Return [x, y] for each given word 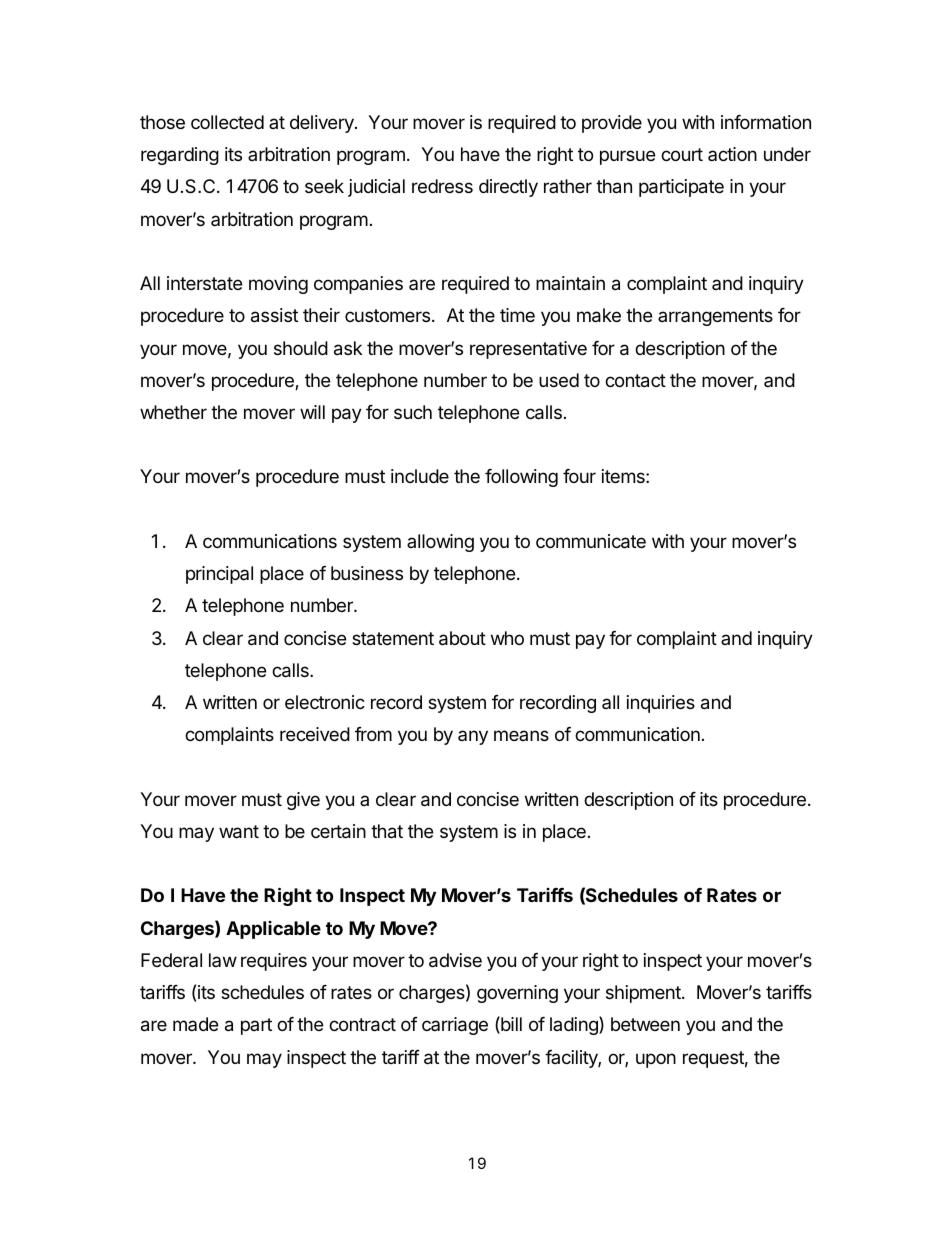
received [315, 734]
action [732, 154]
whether [173, 412]
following [521, 478]
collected [227, 122]
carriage [455, 1026]
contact [635, 381]
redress [442, 186]
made [195, 1024]
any [473, 737]
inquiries [661, 704]
